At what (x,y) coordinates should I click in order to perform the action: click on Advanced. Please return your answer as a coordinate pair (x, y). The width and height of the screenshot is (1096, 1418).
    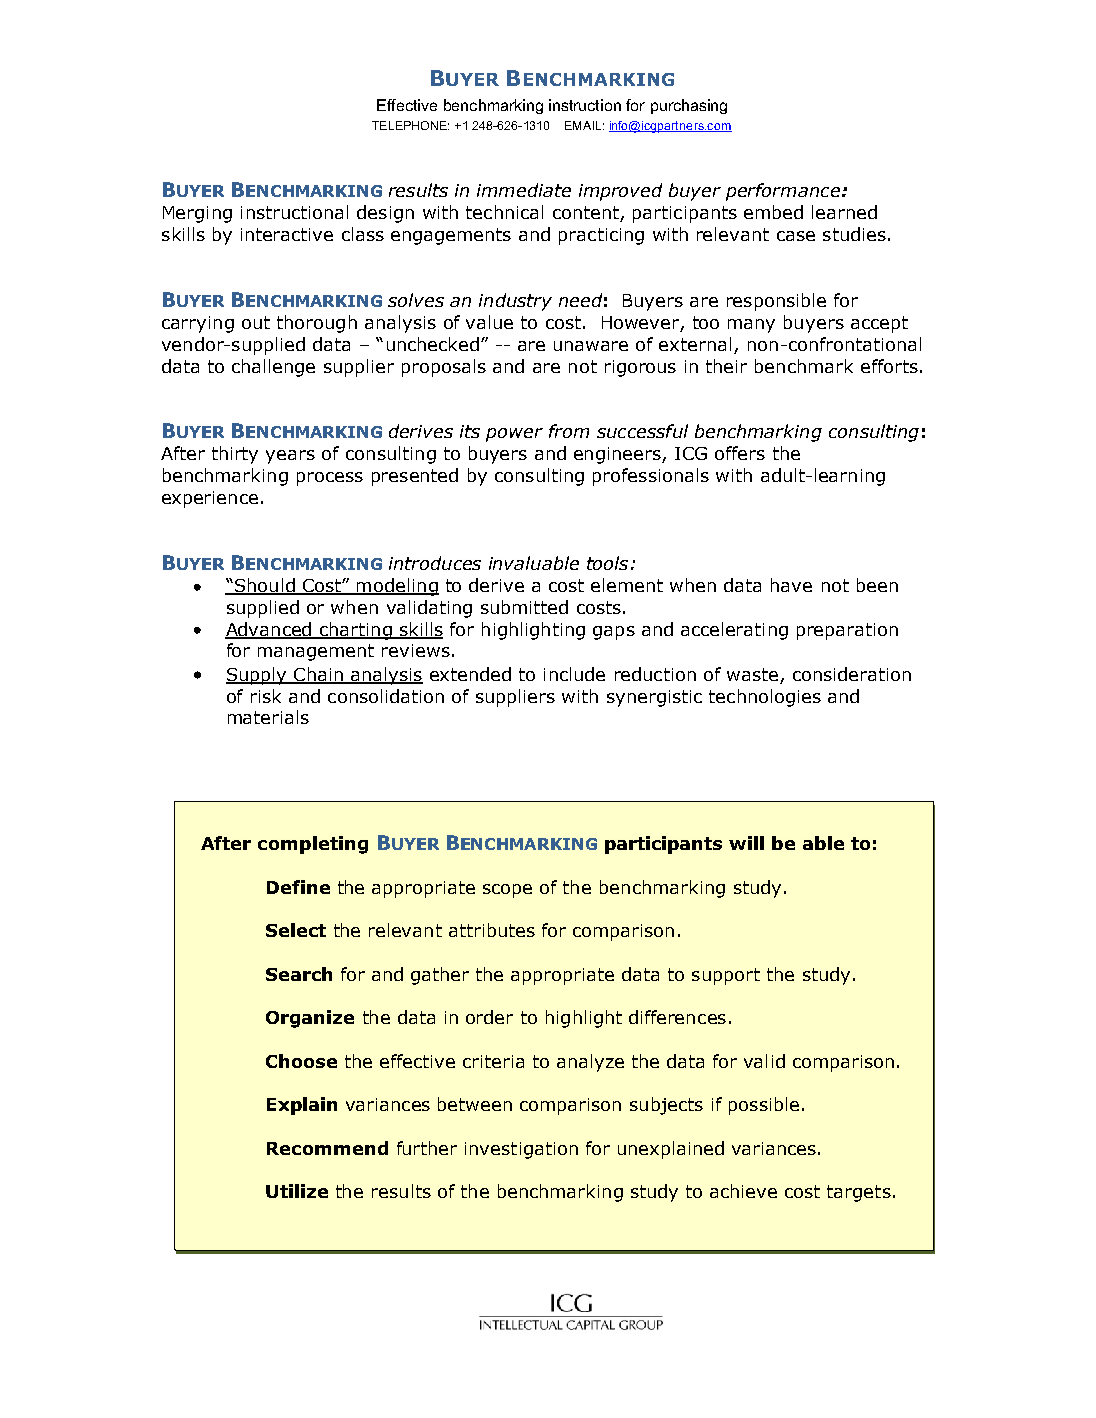
    Looking at the image, I should click on (269, 630).
